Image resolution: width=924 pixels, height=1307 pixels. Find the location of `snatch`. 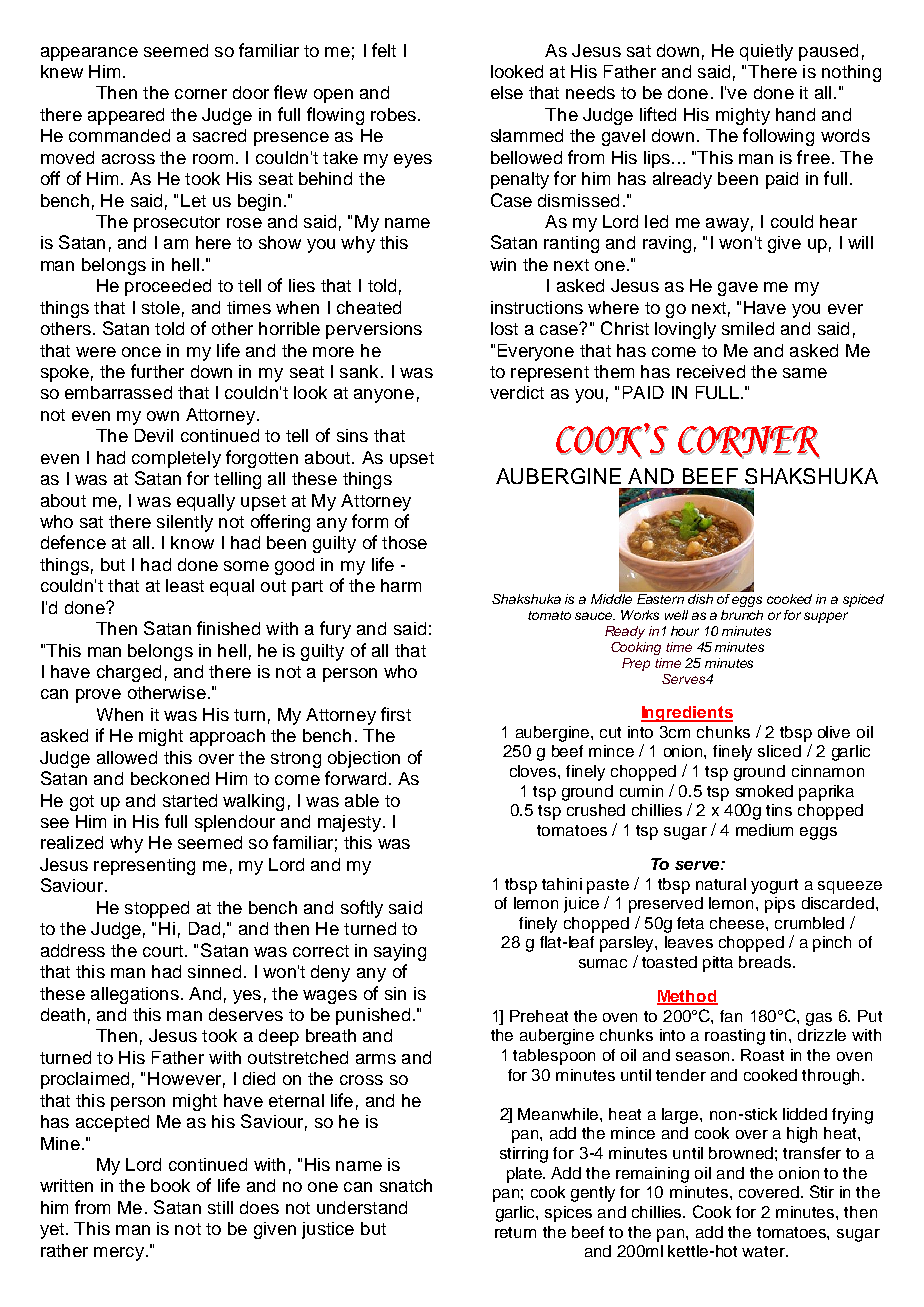

snatch is located at coordinates (406, 1185).
